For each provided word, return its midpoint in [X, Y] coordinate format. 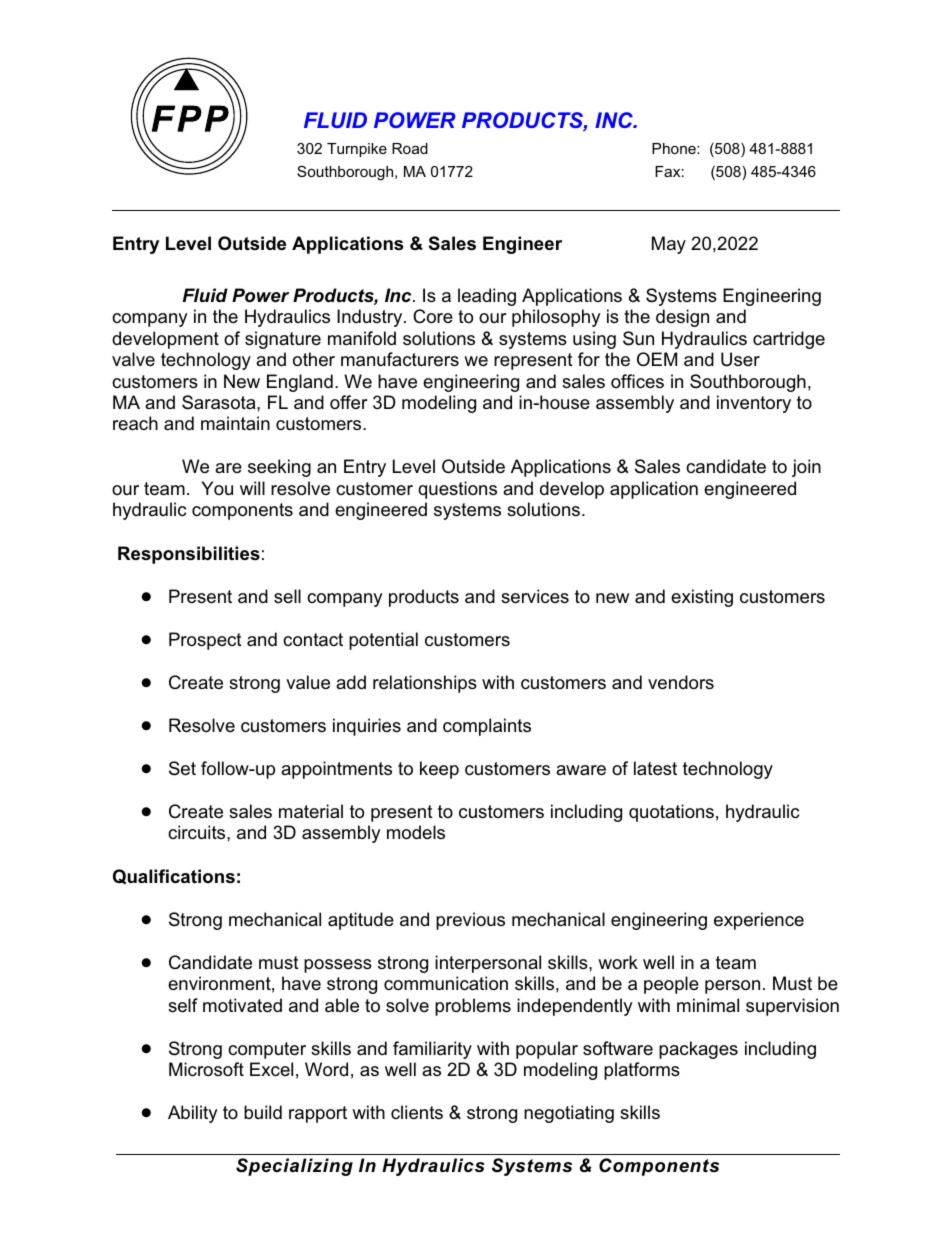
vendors [681, 682]
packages [698, 1050]
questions [457, 490]
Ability [193, 1114]
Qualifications [174, 876]
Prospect [205, 641]
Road [410, 148]
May [669, 245]
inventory [754, 404]
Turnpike [357, 150]
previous [470, 921]
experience [759, 921]
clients [417, 1112]
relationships [425, 684]
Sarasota [220, 402]
